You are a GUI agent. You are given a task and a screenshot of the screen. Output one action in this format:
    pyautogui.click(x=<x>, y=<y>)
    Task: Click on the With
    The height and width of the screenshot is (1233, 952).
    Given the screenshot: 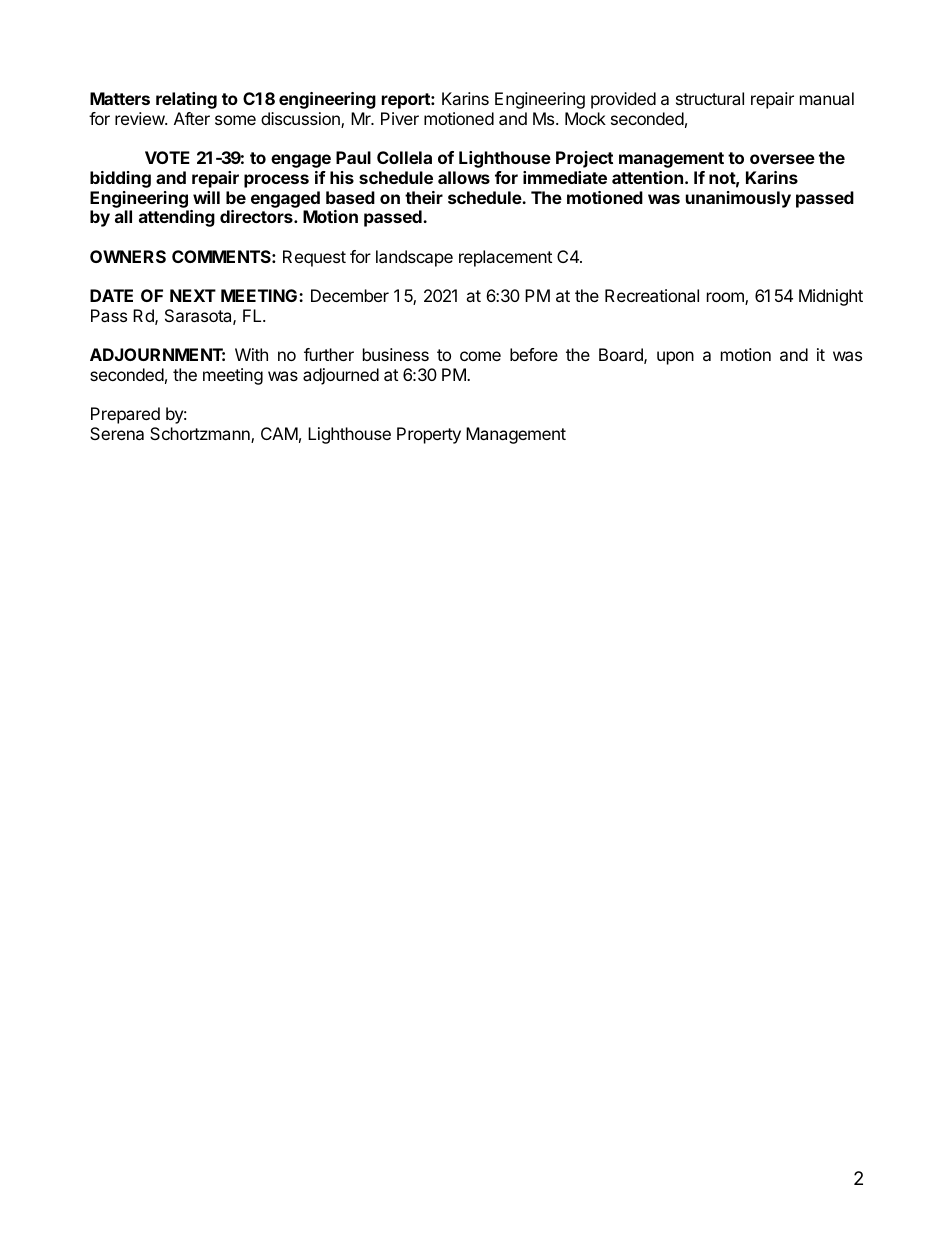 What is the action you would take?
    pyautogui.click(x=251, y=354)
